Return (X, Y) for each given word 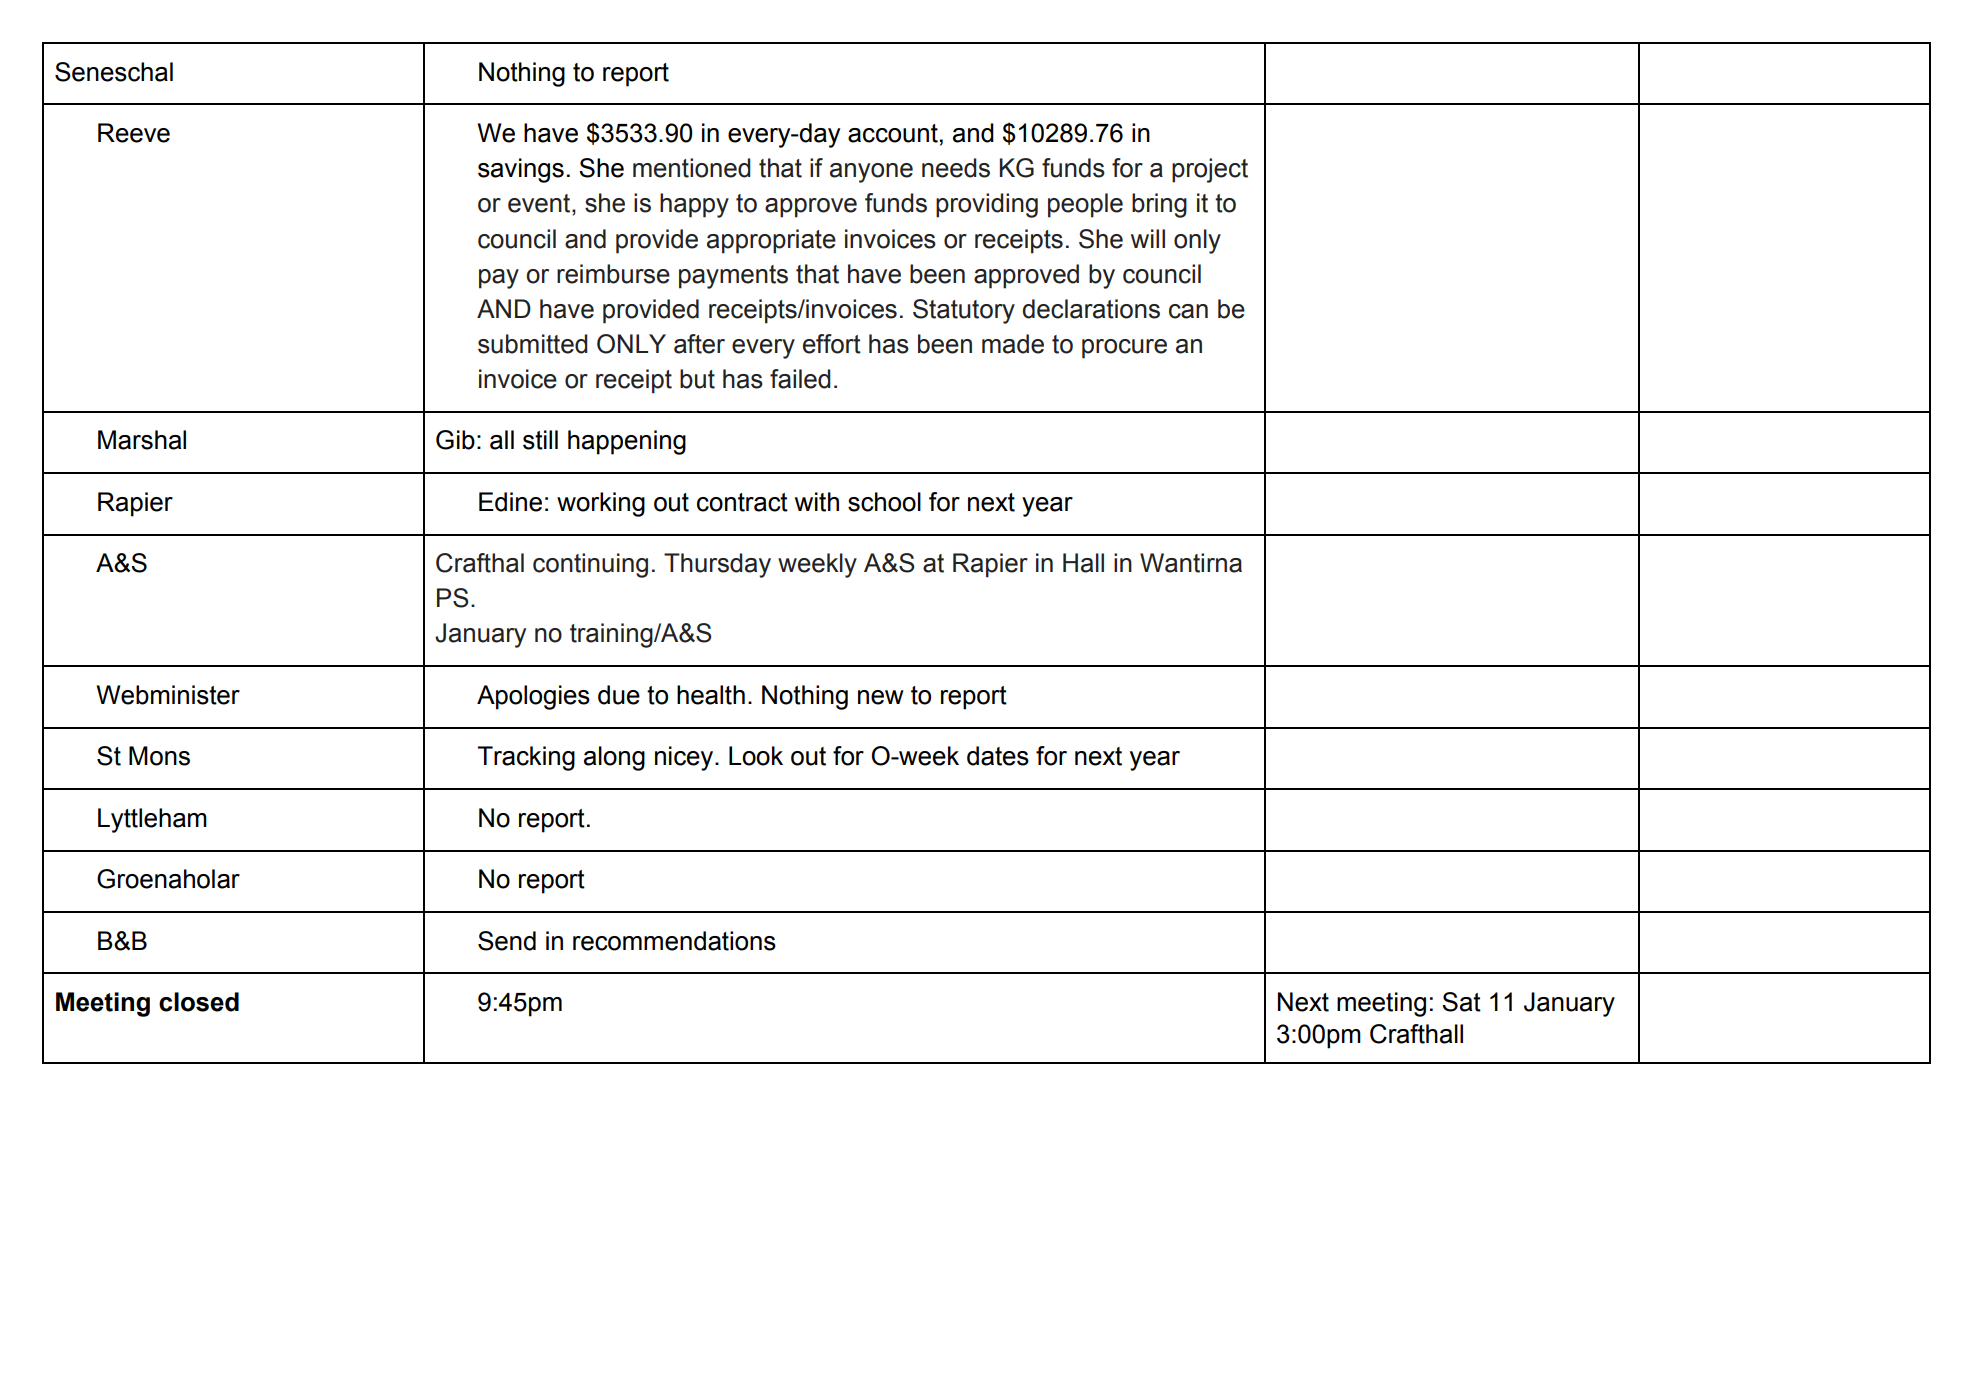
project (1210, 170)
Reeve (134, 133)
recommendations (674, 941)
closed (199, 1002)
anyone (871, 173)
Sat (1461, 1002)
